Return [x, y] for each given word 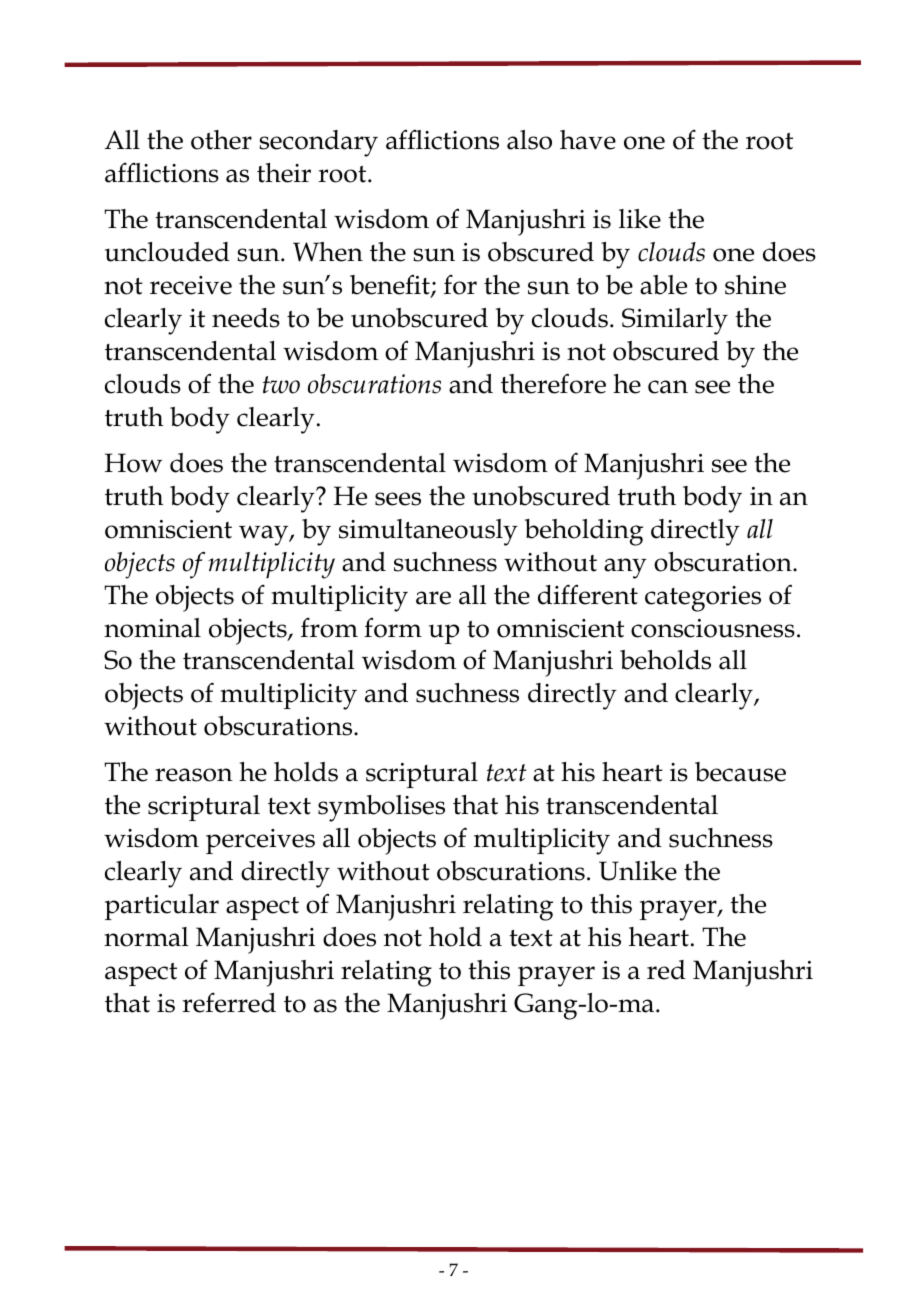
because [740, 772]
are [433, 598]
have [588, 140]
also [529, 140]
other [221, 140]
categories [703, 599]
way [265, 535]
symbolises [381, 808]
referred [229, 1002]
